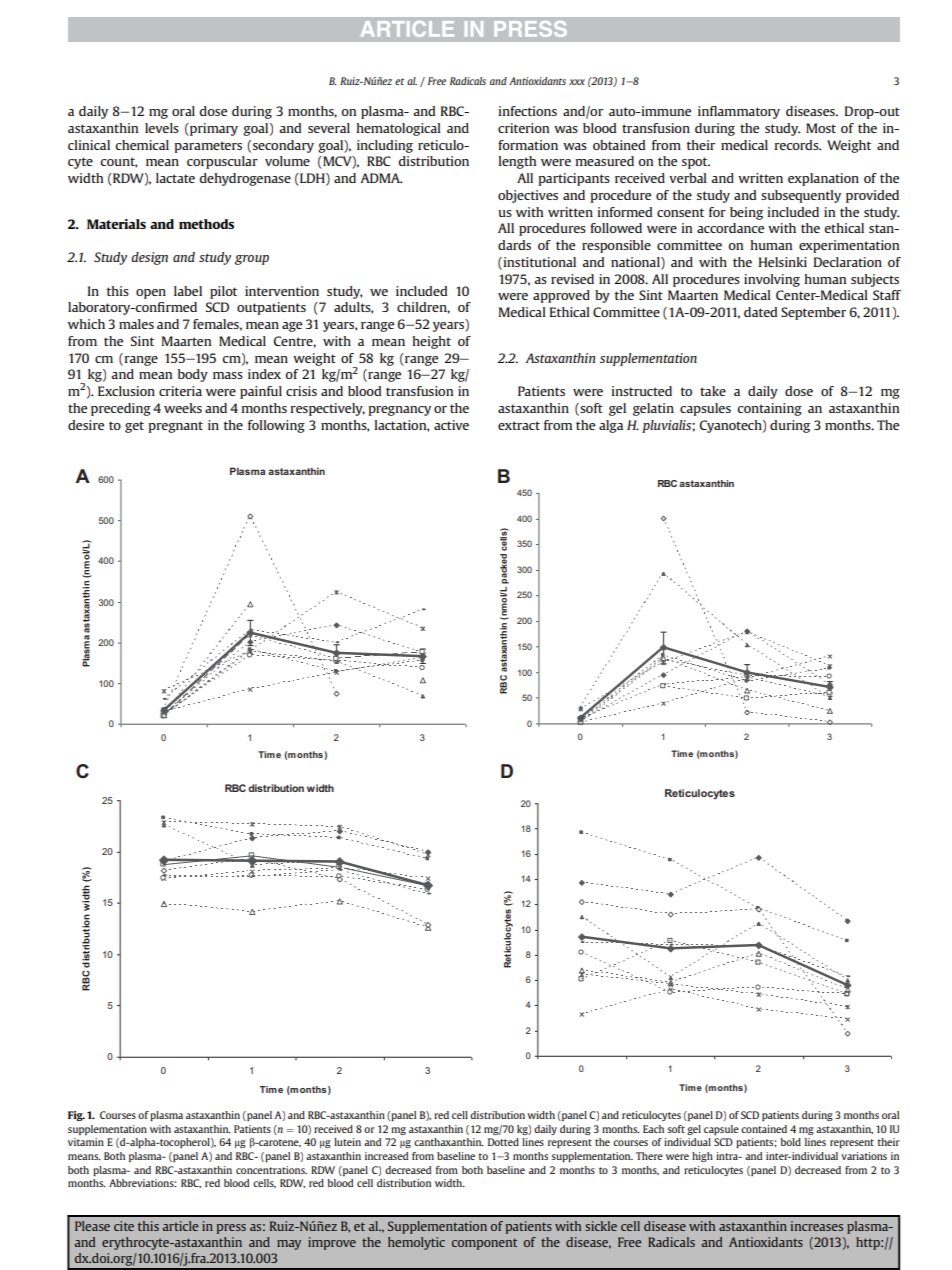 Image resolution: width=952 pixels, height=1270 pixels. What do you see at coordinates (175, 427) in the page?
I see `pregnant` at bounding box center [175, 427].
